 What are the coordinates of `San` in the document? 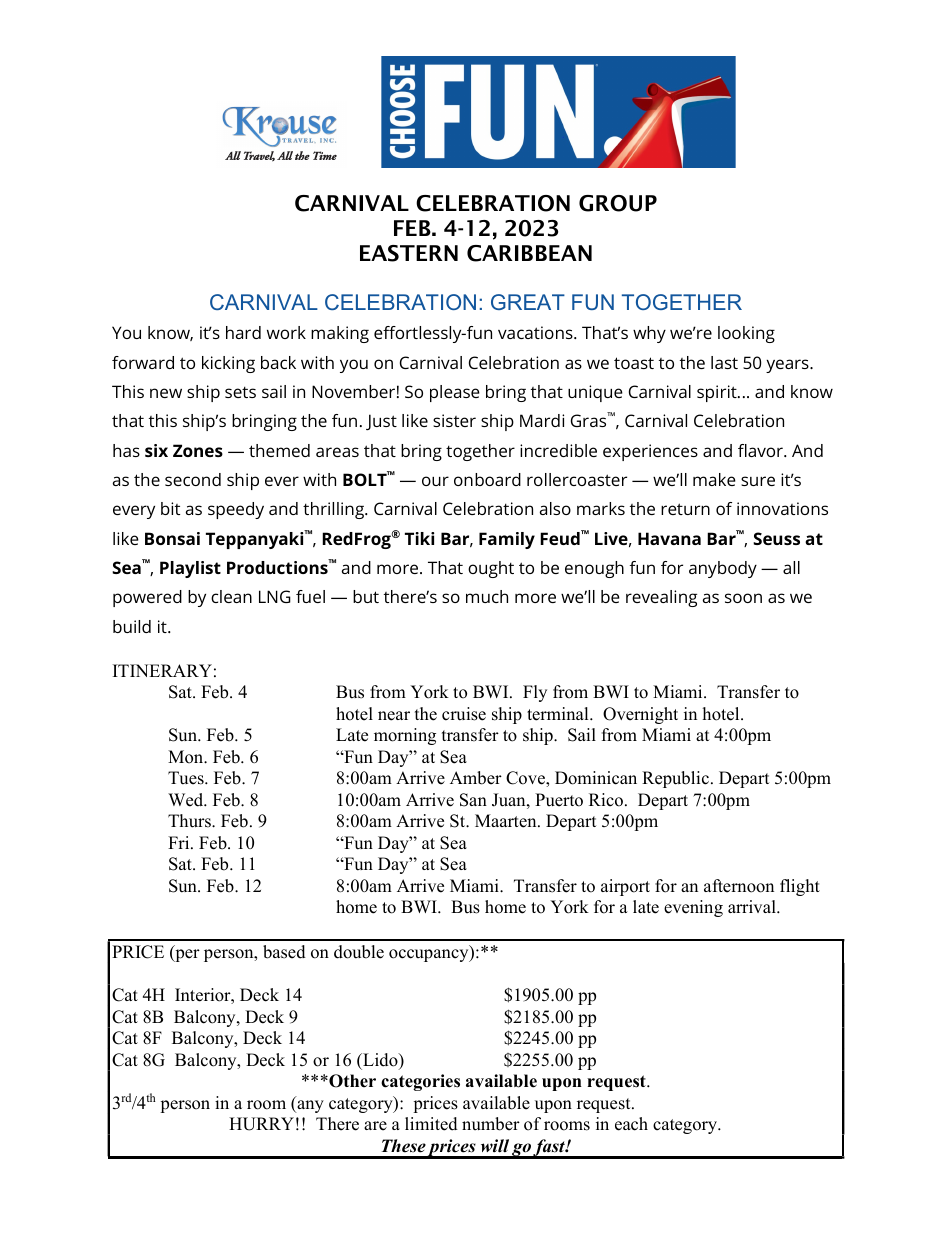 It's located at (473, 800).
